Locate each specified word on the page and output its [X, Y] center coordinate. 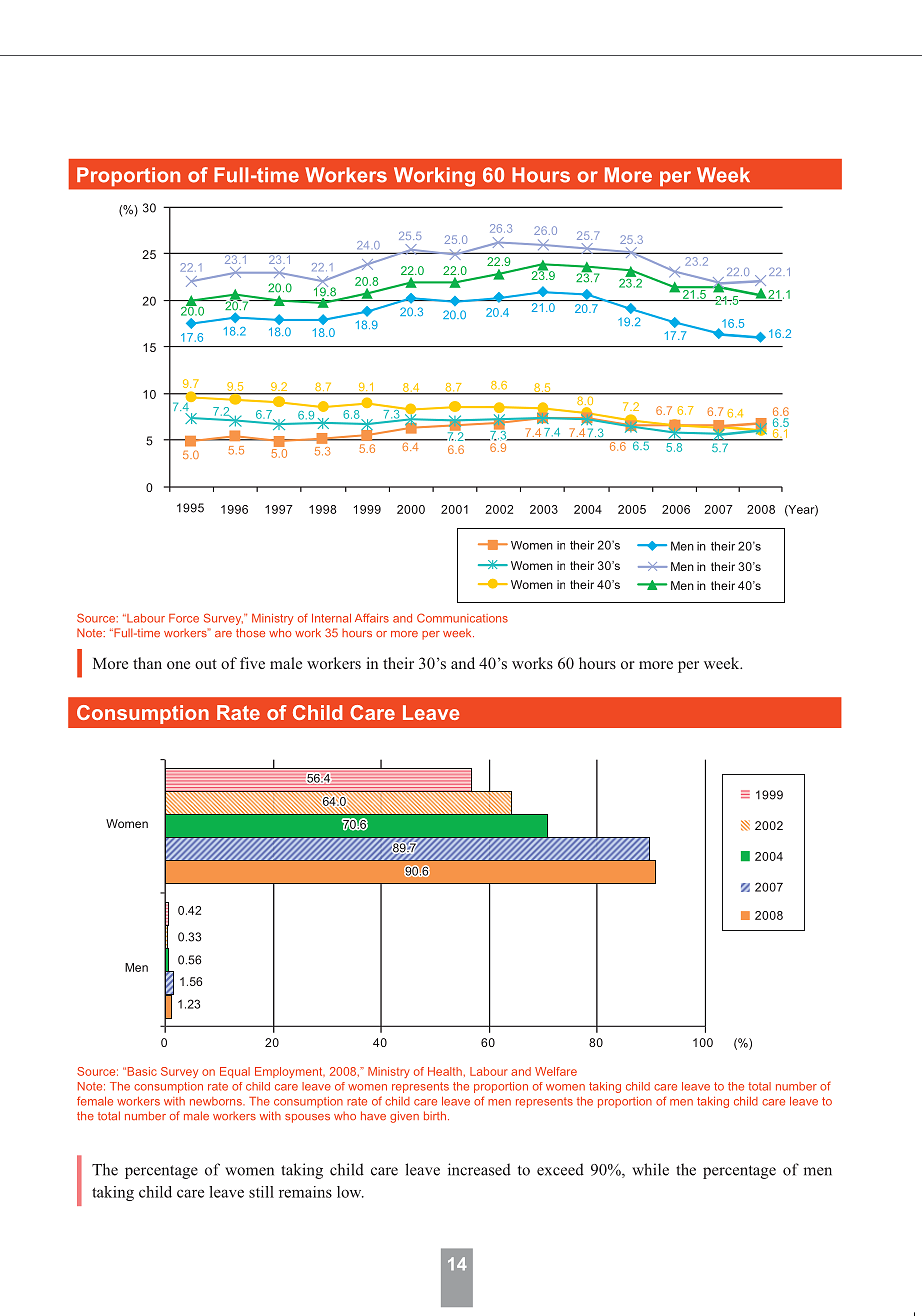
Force [184, 618]
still [261, 1192]
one [178, 665]
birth [435, 1115]
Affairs [372, 618]
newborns [217, 1101]
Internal [331, 618]
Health [445, 1071]
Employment [290, 1072]
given [404, 1117]
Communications [462, 618]
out [206, 664]
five [252, 663]
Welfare [556, 1071]
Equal [235, 1072]
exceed [560, 1169]
